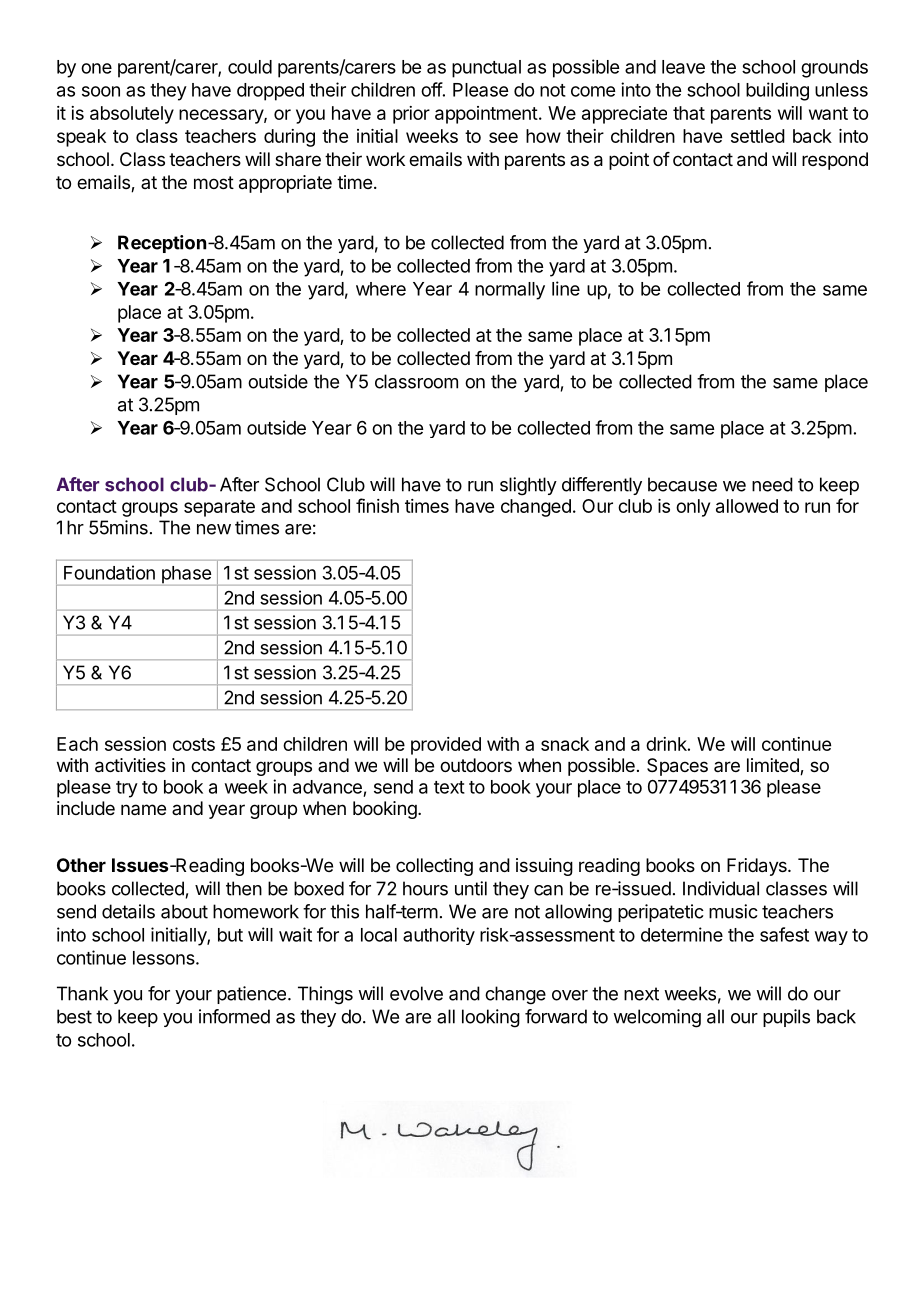  Describe the element at coordinates (449, 787) in the page. I see `text` at that location.
